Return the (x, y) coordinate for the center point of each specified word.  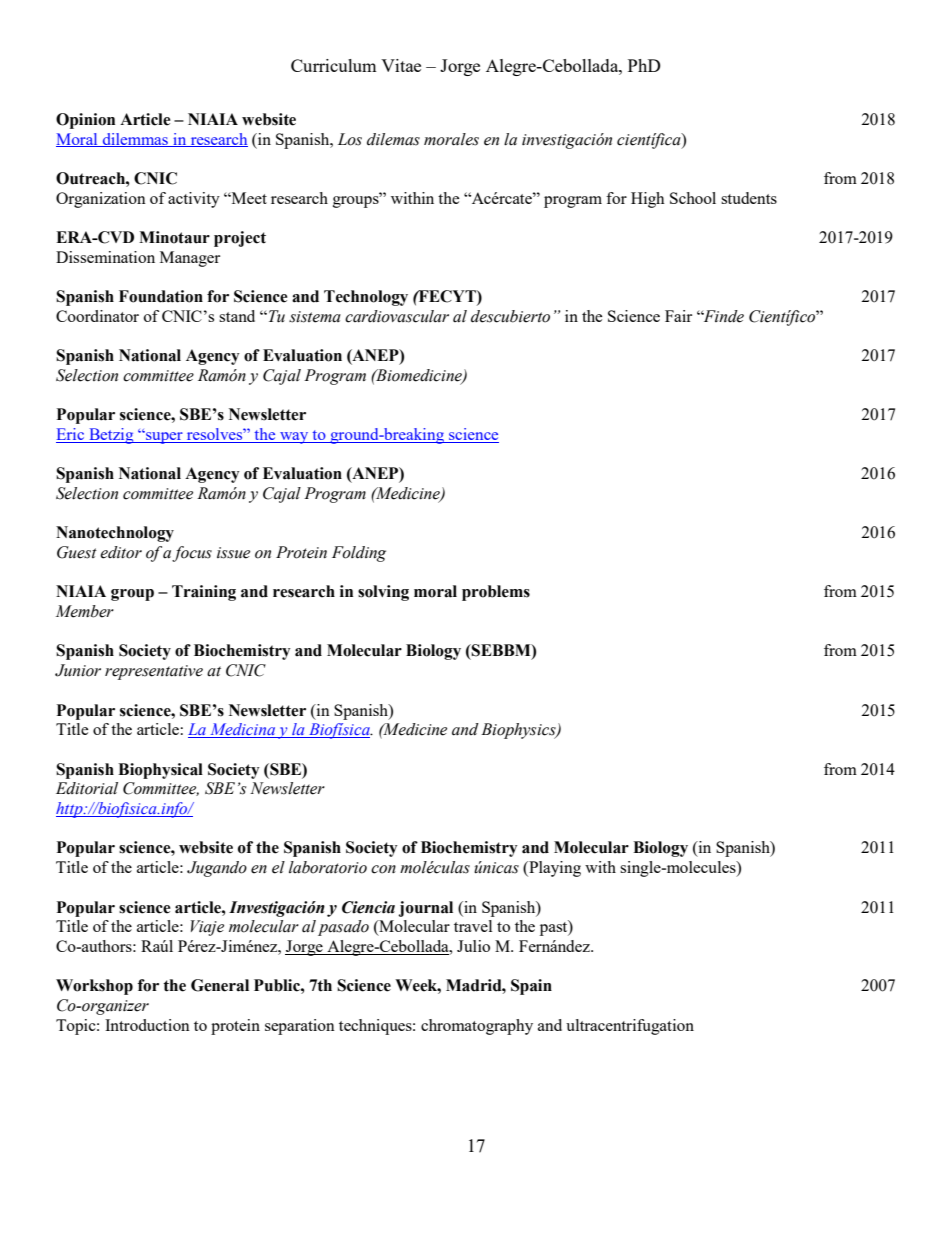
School (693, 198)
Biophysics (519, 731)
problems (496, 593)
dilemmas (135, 140)
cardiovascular (397, 316)
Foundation (161, 296)
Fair (678, 316)
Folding (359, 554)
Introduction (147, 1025)
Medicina (242, 730)
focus (192, 554)
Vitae (401, 65)
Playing (554, 869)
